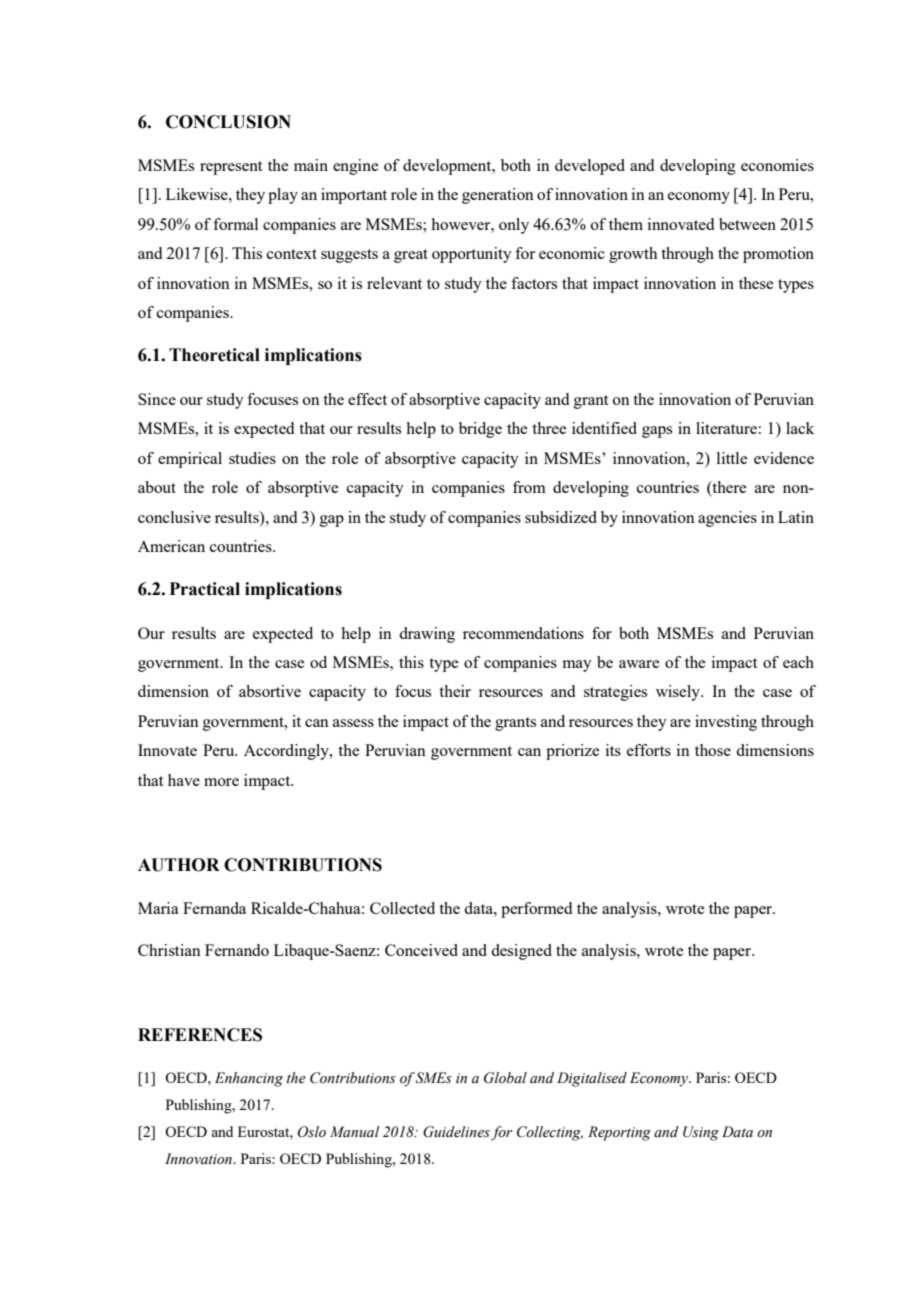 The width and height of the document is (924, 1308). Describe the element at coordinates (536, 910) in the document. I see `performed` at that location.
